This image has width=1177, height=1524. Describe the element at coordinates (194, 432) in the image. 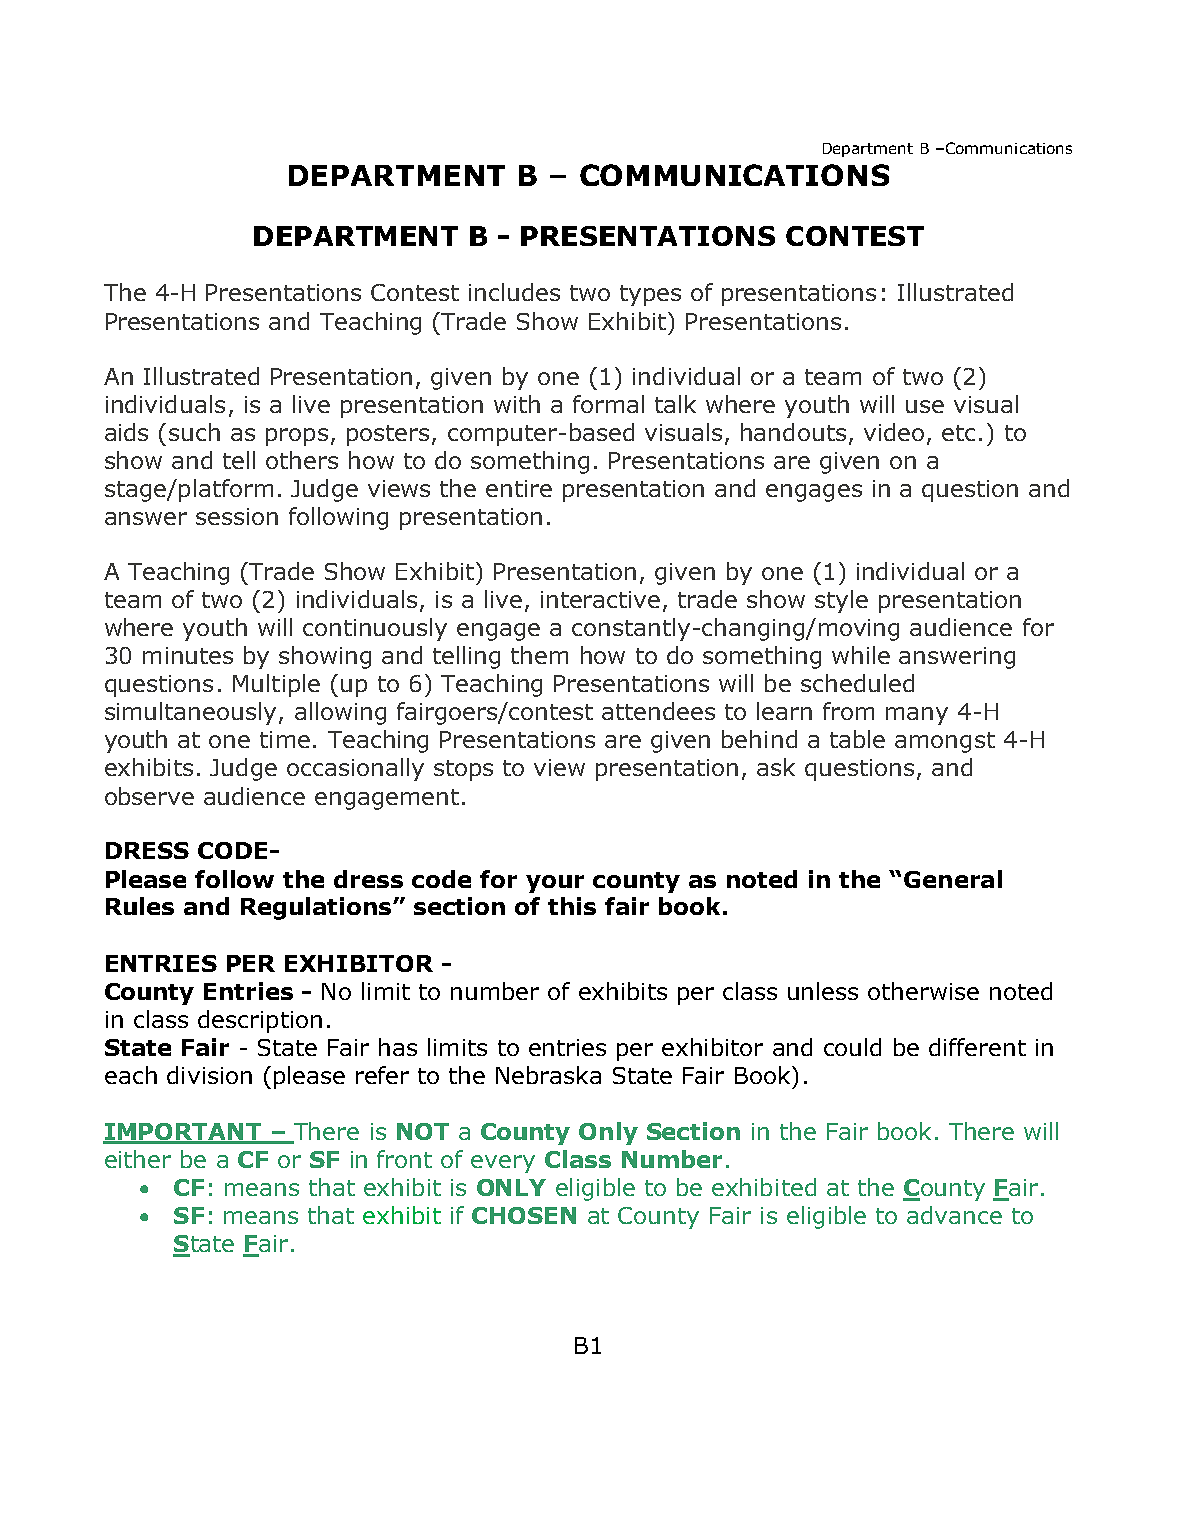

I see `such` at that location.
